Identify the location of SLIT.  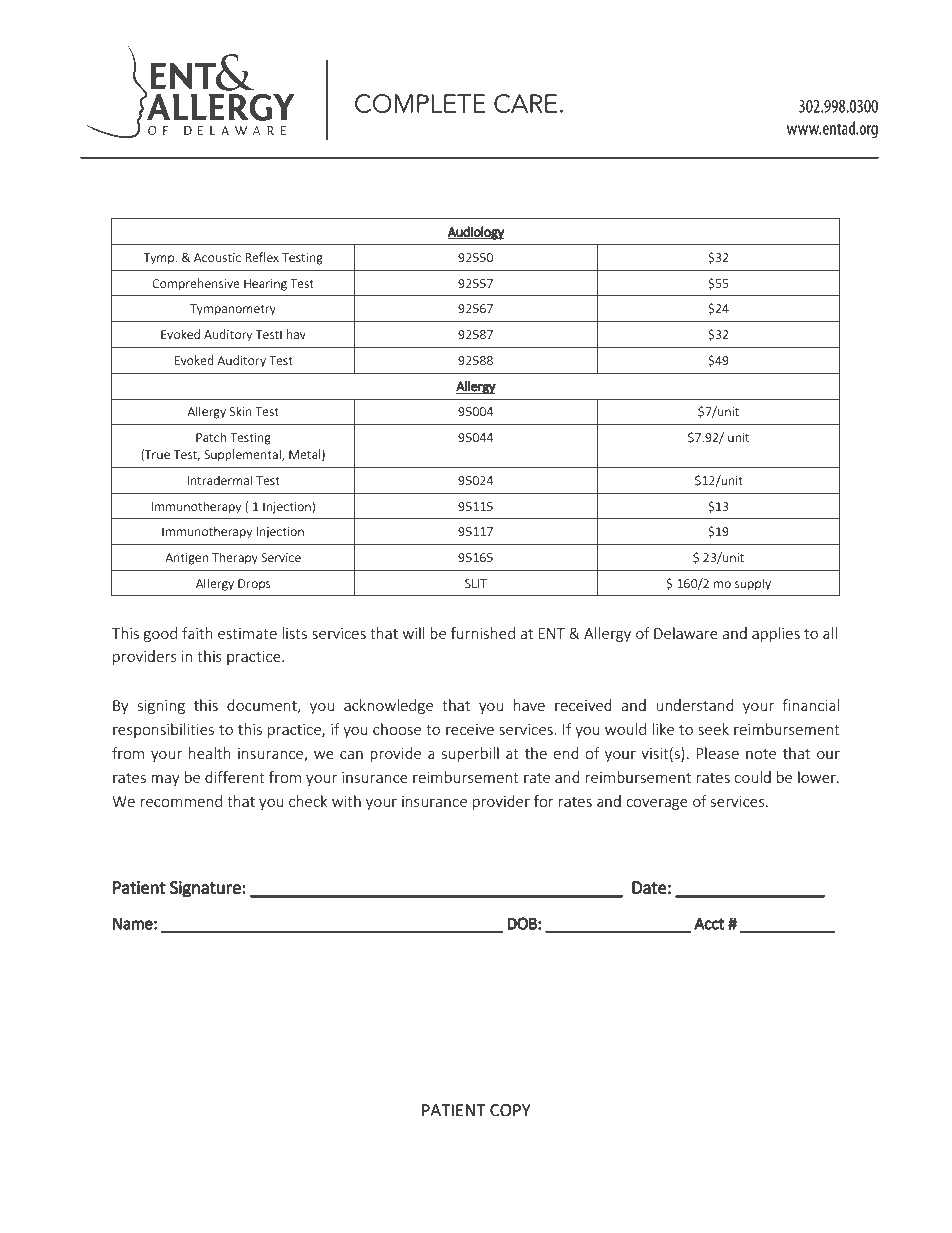
(476, 583).
